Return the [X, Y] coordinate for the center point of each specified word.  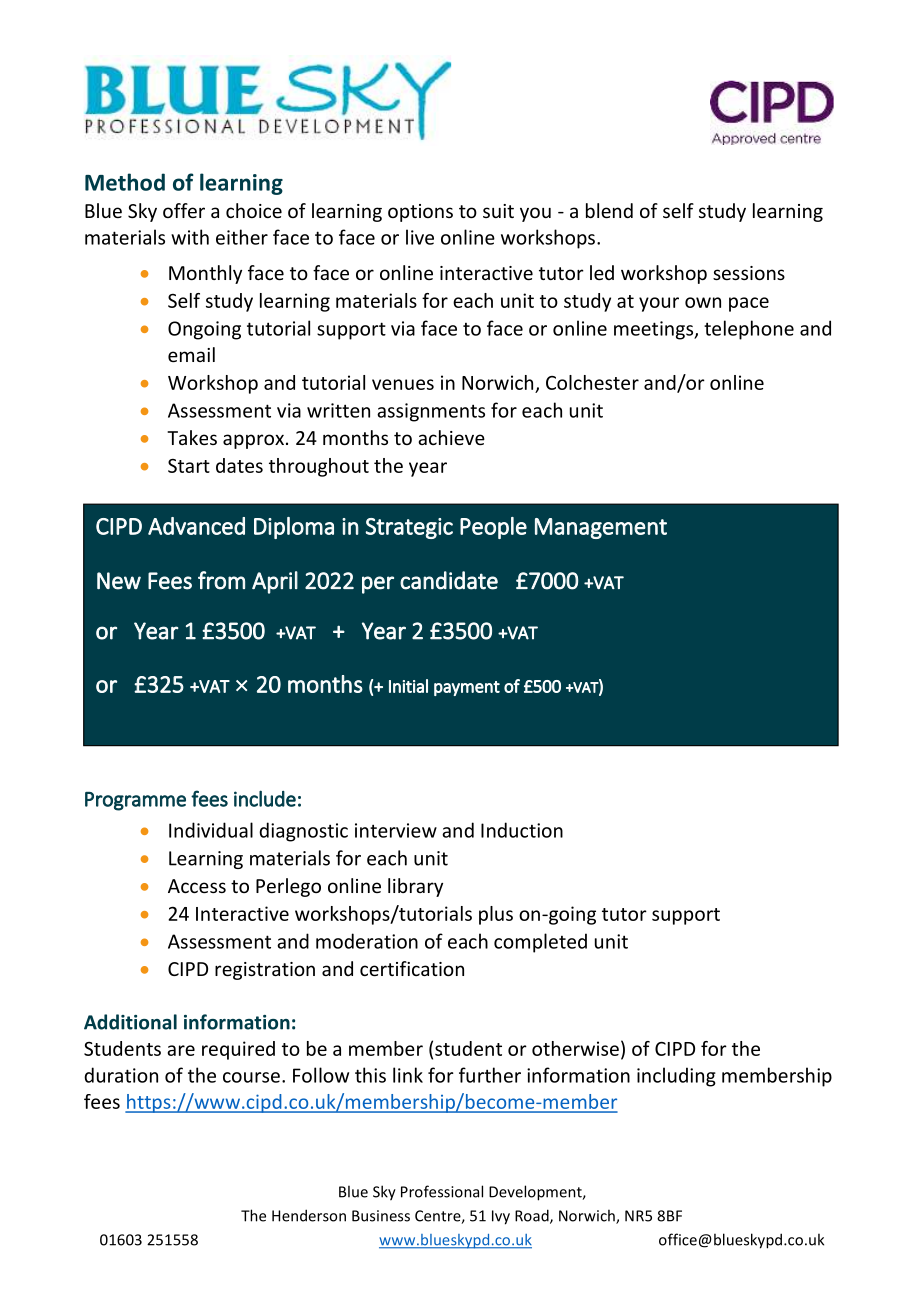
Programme [135, 801]
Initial [408, 686]
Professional [442, 1191]
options [420, 213]
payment [467, 688]
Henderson [309, 1215]
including [676, 1077]
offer [184, 210]
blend [609, 210]
